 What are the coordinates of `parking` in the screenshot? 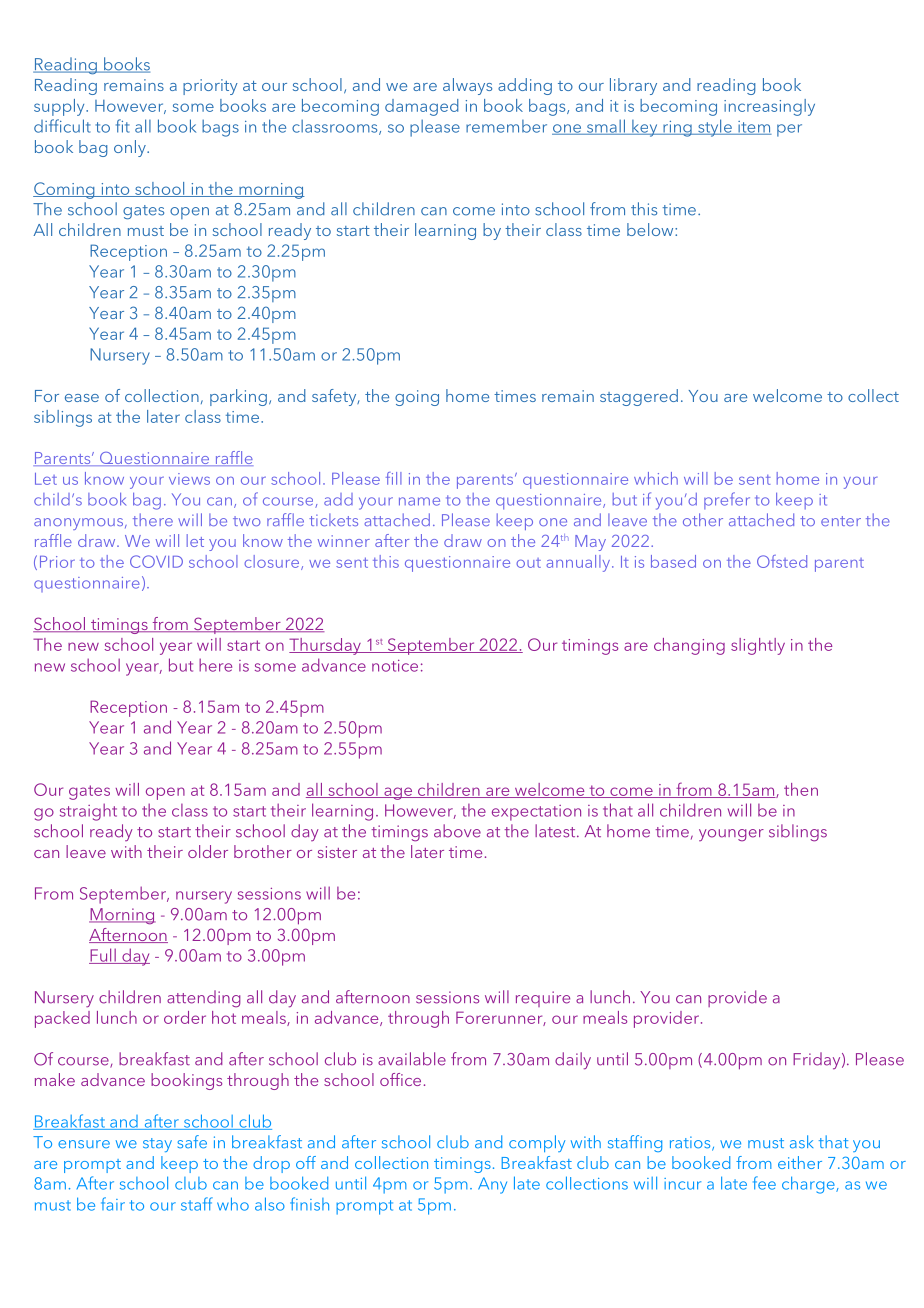 It's located at (238, 397).
